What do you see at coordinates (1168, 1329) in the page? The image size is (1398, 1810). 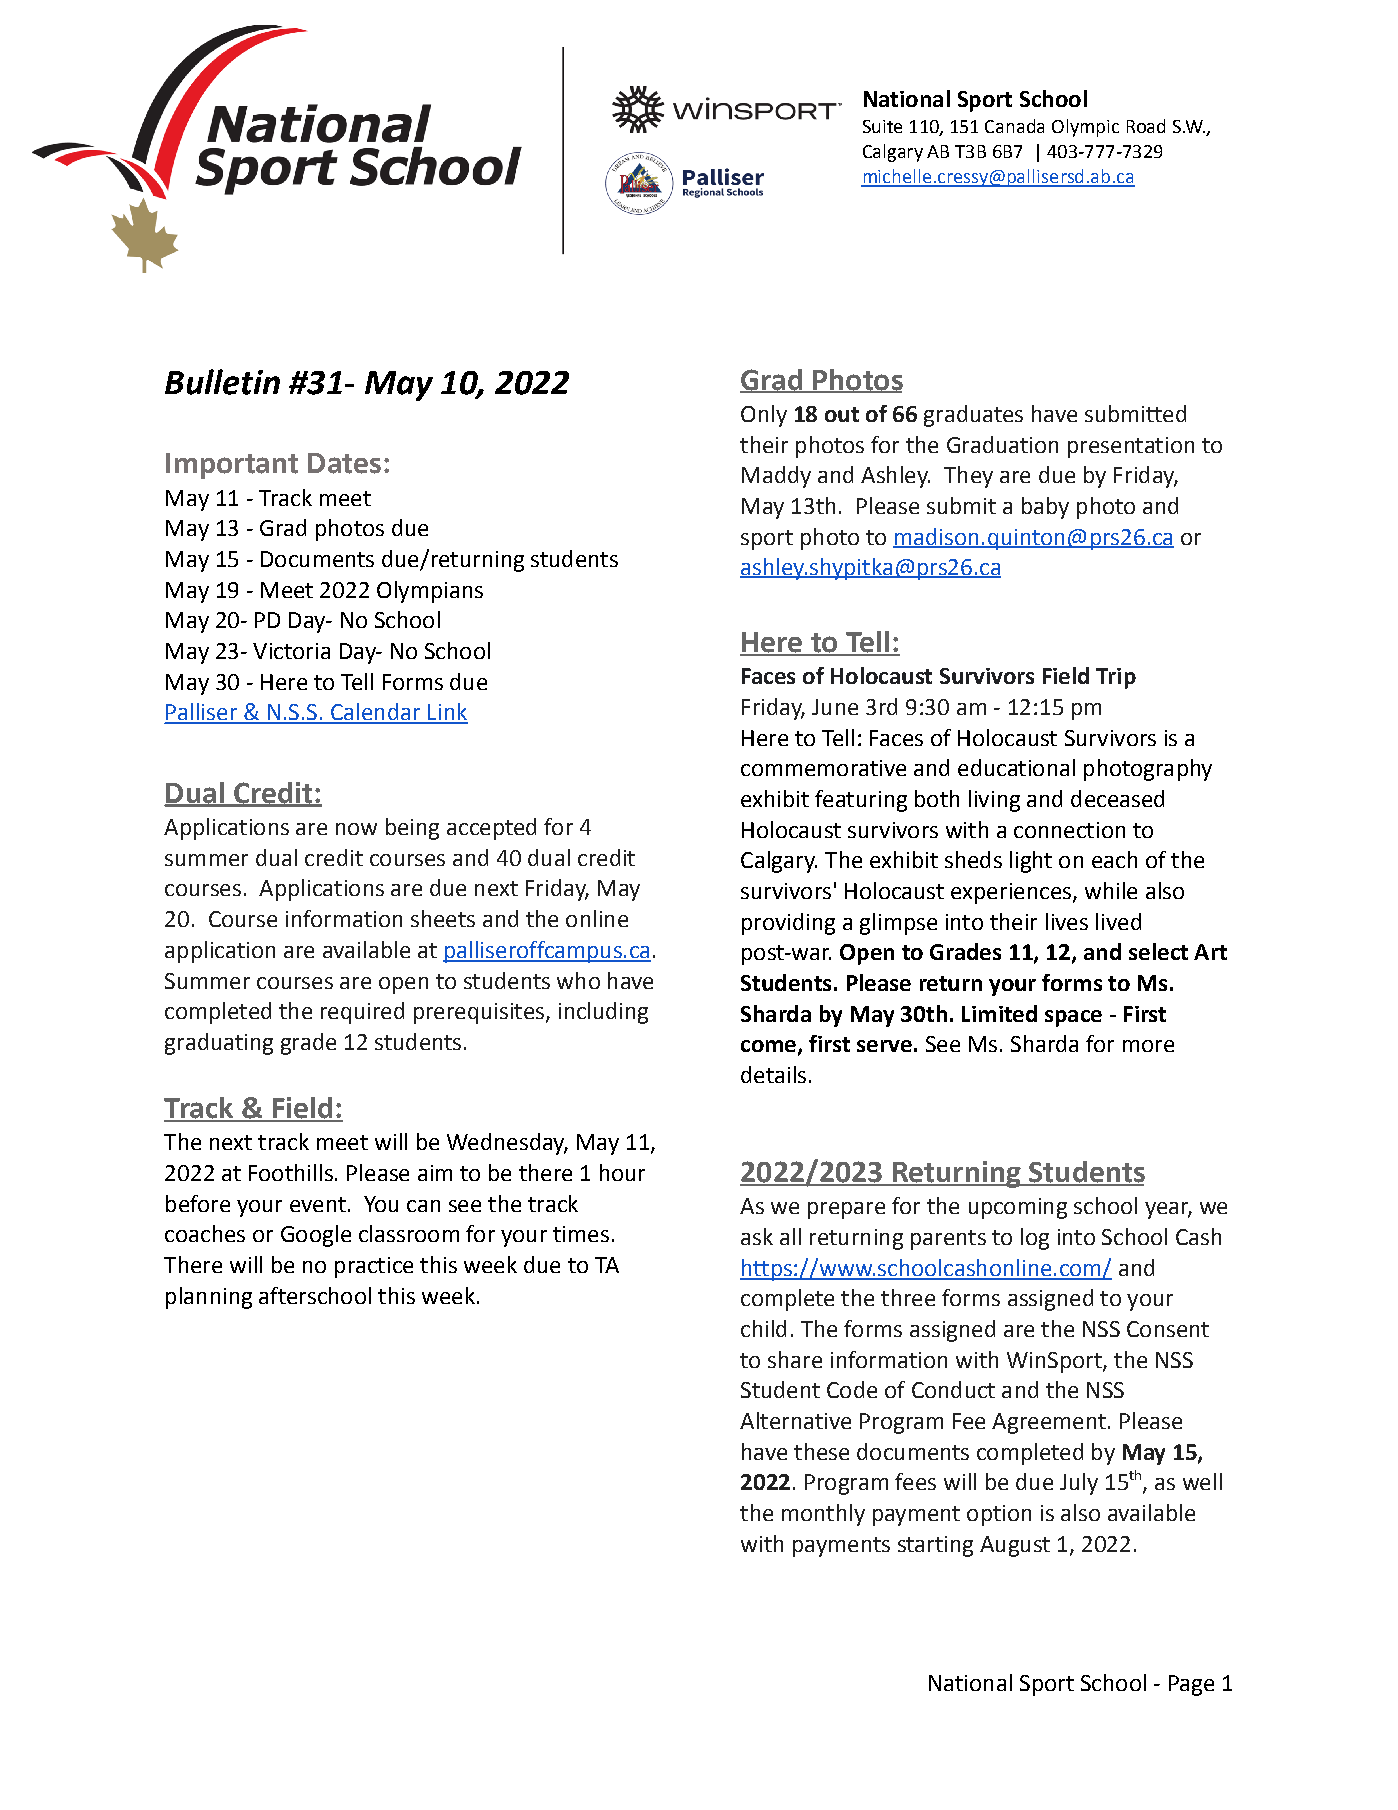 I see `Consent` at bounding box center [1168, 1329].
